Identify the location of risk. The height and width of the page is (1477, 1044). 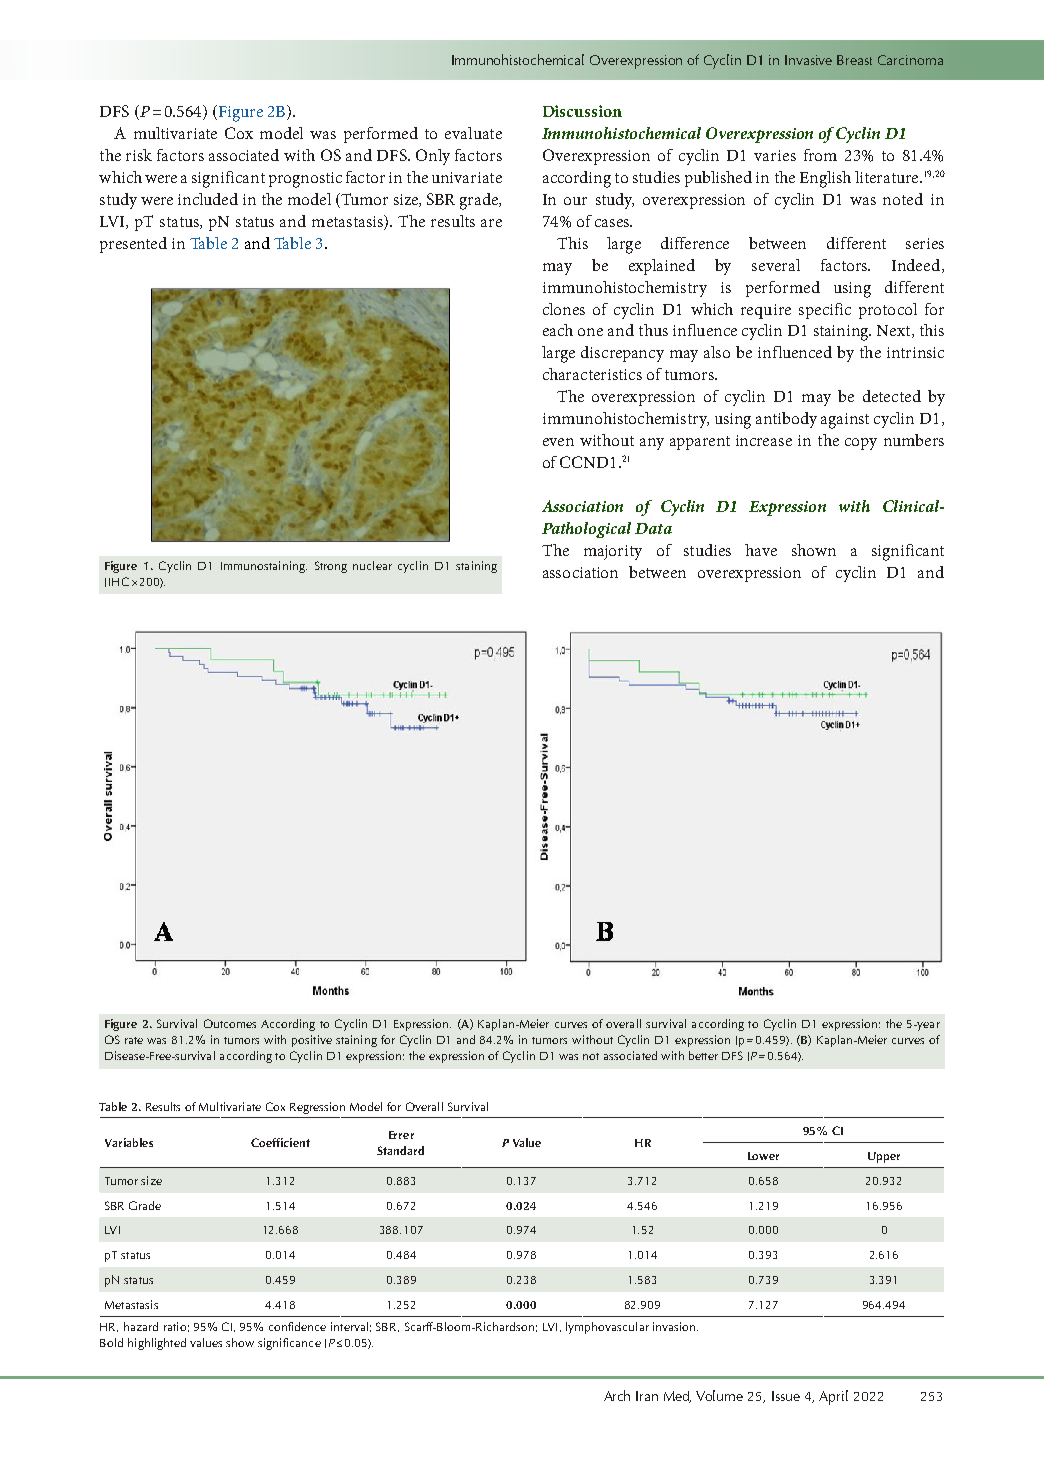
(139, 155).
